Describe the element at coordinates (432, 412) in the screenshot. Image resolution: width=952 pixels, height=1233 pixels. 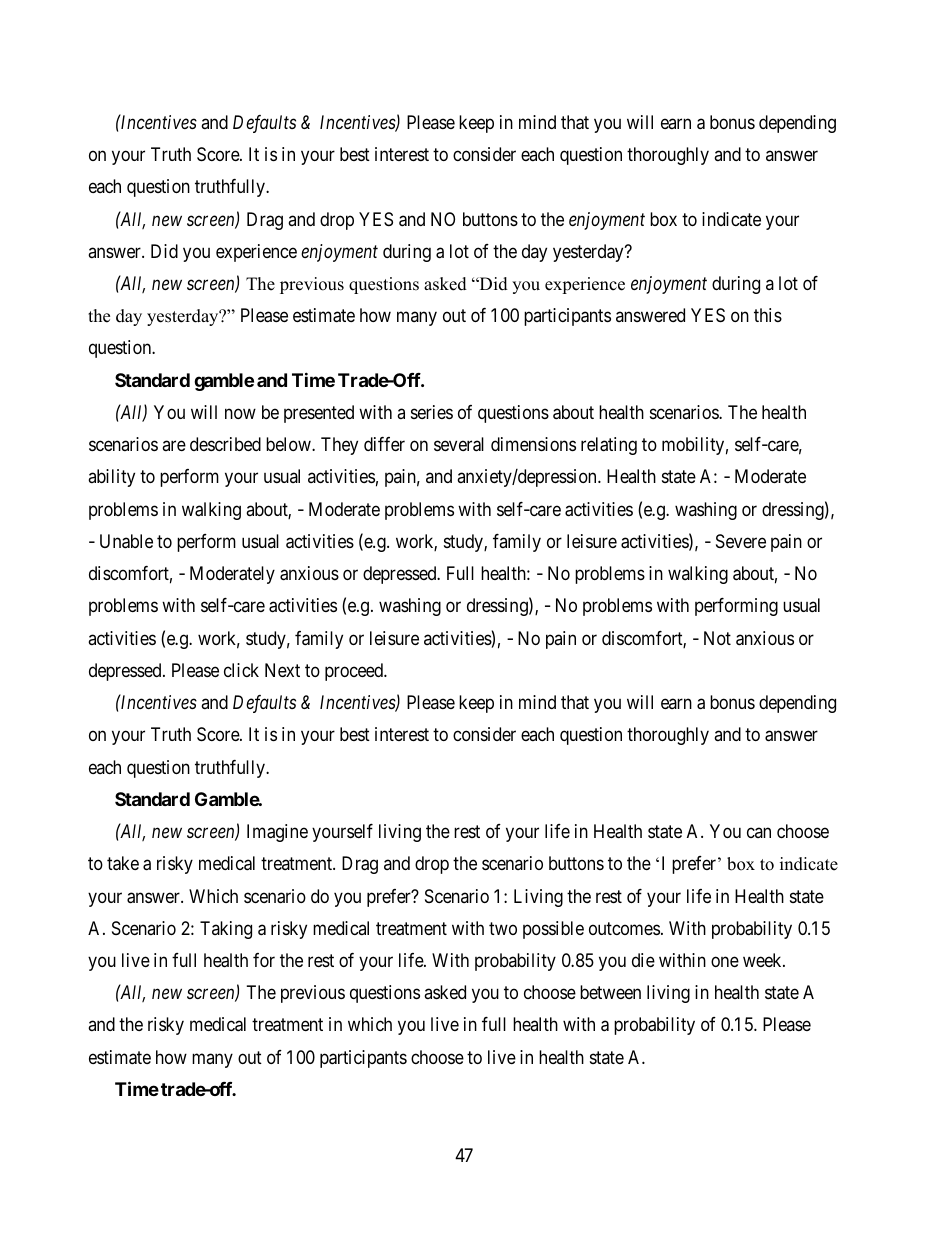
I see `series` at that location.
